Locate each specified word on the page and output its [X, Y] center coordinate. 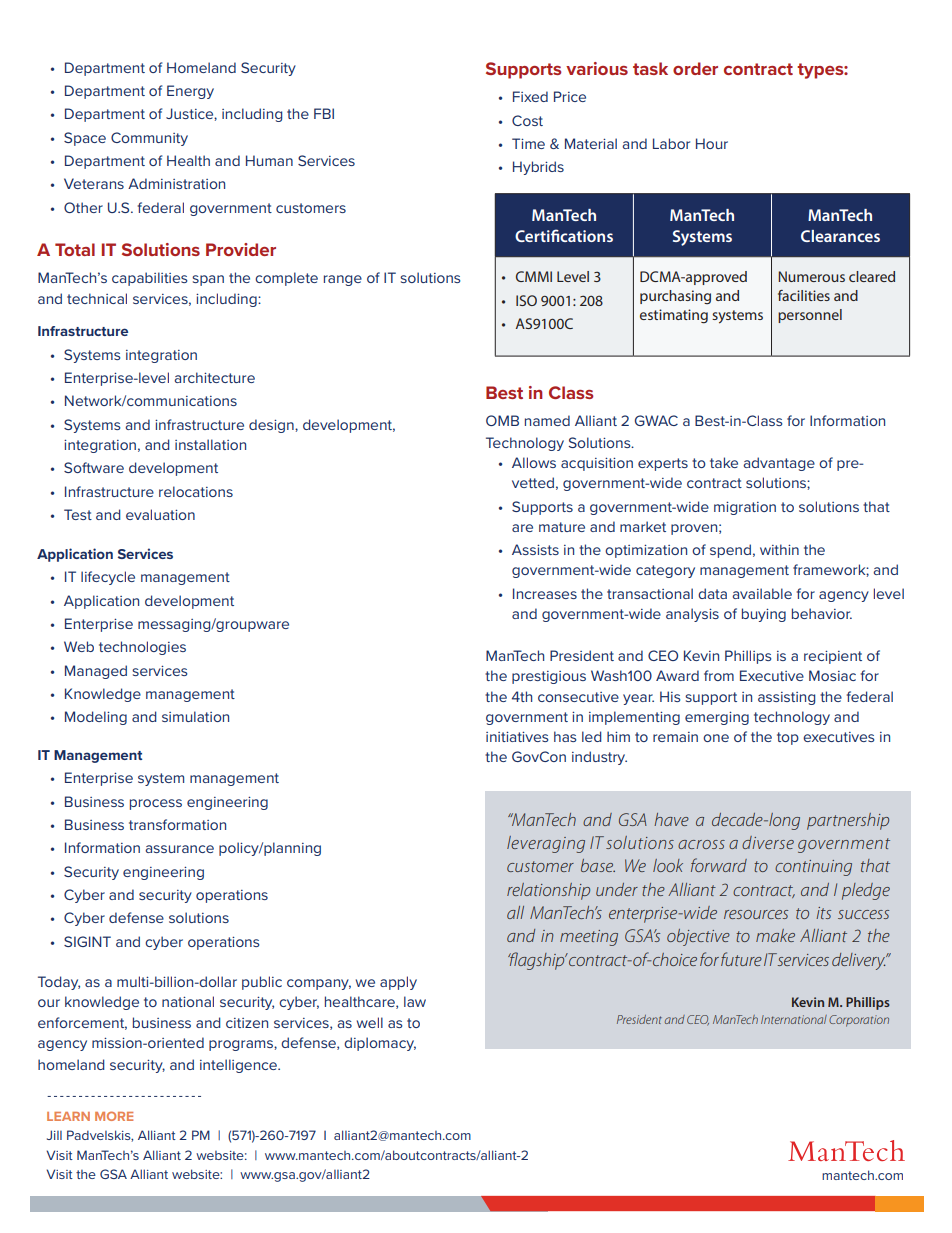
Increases [545, 593]
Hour [712, 143]
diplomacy [380, 1044]
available [762, 593]
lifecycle [108, 578]
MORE [114, 1116]
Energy [190, 92]
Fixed [530, 96]
